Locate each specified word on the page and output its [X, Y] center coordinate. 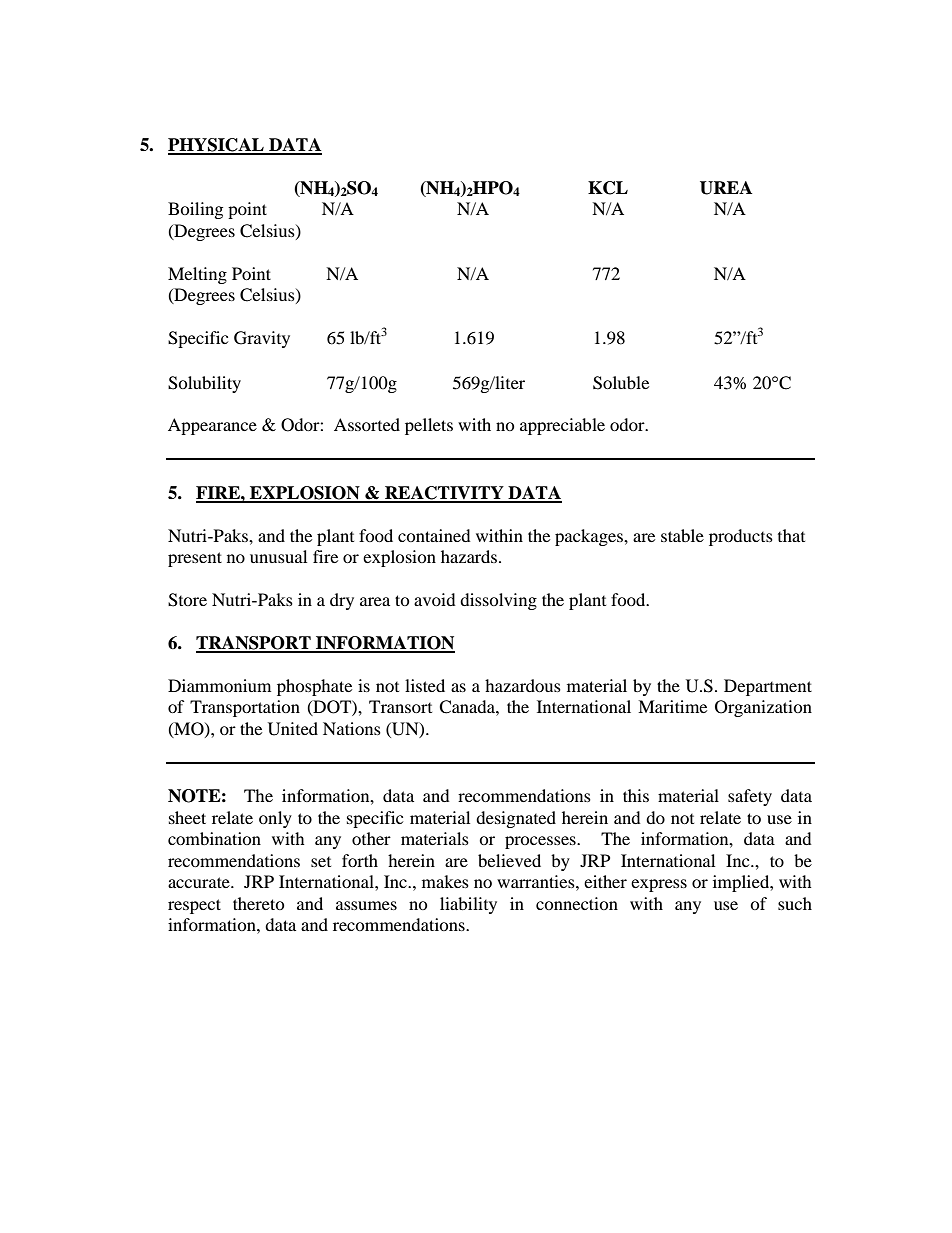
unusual [278, 556]
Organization [763, 708]
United [293, 729]
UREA [726, 188]
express [659, 885]
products [741, 537]
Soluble [621, 383]
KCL [608, 188]
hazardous [523, 685]
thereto [259, 903]
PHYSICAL [217, 146]
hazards [470, 556]
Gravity [262, 339]
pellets [429, 426]
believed [509, 860]
